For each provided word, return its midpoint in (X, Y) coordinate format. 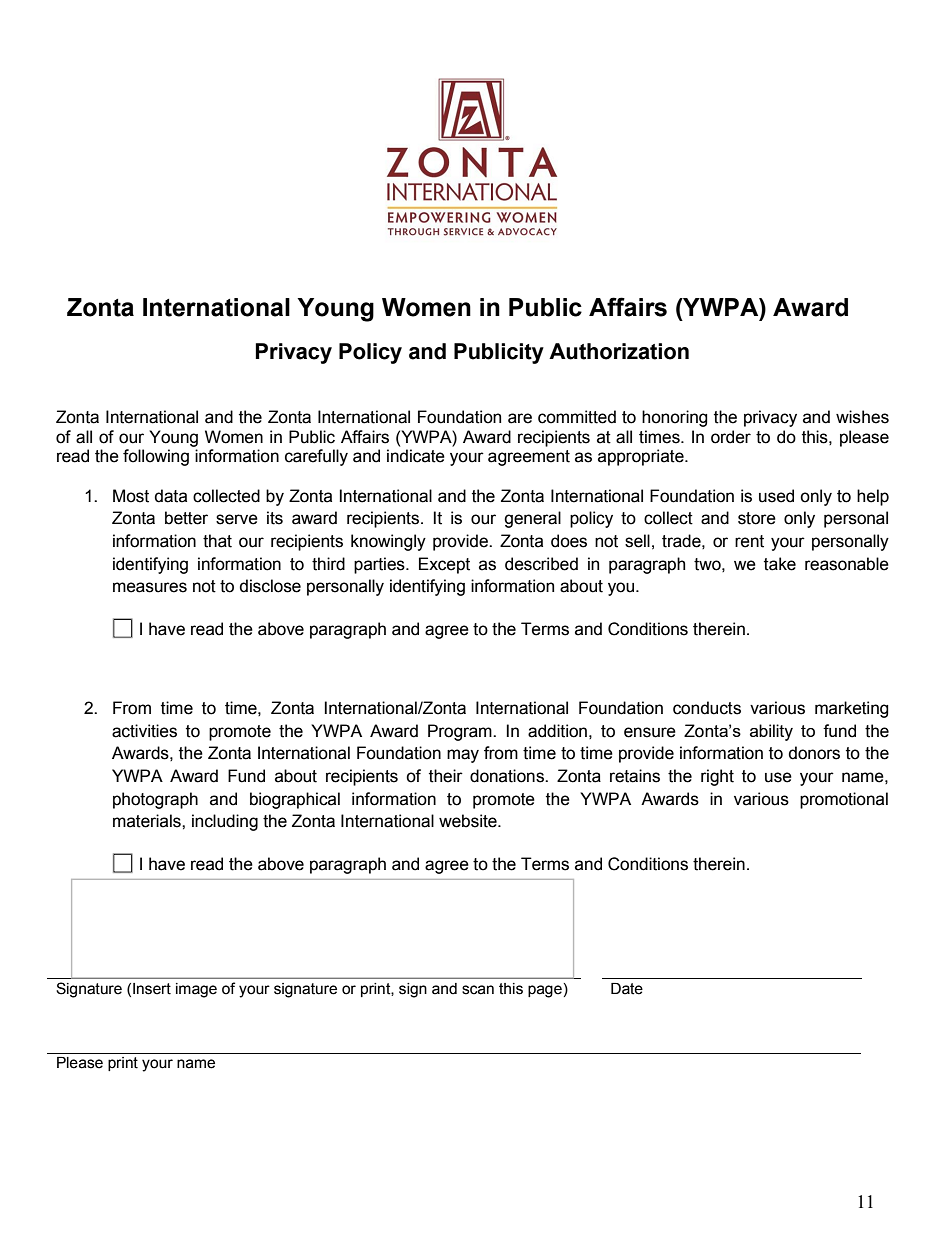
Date (627, 989)
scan (478, 990)
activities (144, 731)
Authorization (619, 351)
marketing (852, 709)
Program (461, 732)
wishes (862, 417)
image (196, 990)
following (156, 457)
